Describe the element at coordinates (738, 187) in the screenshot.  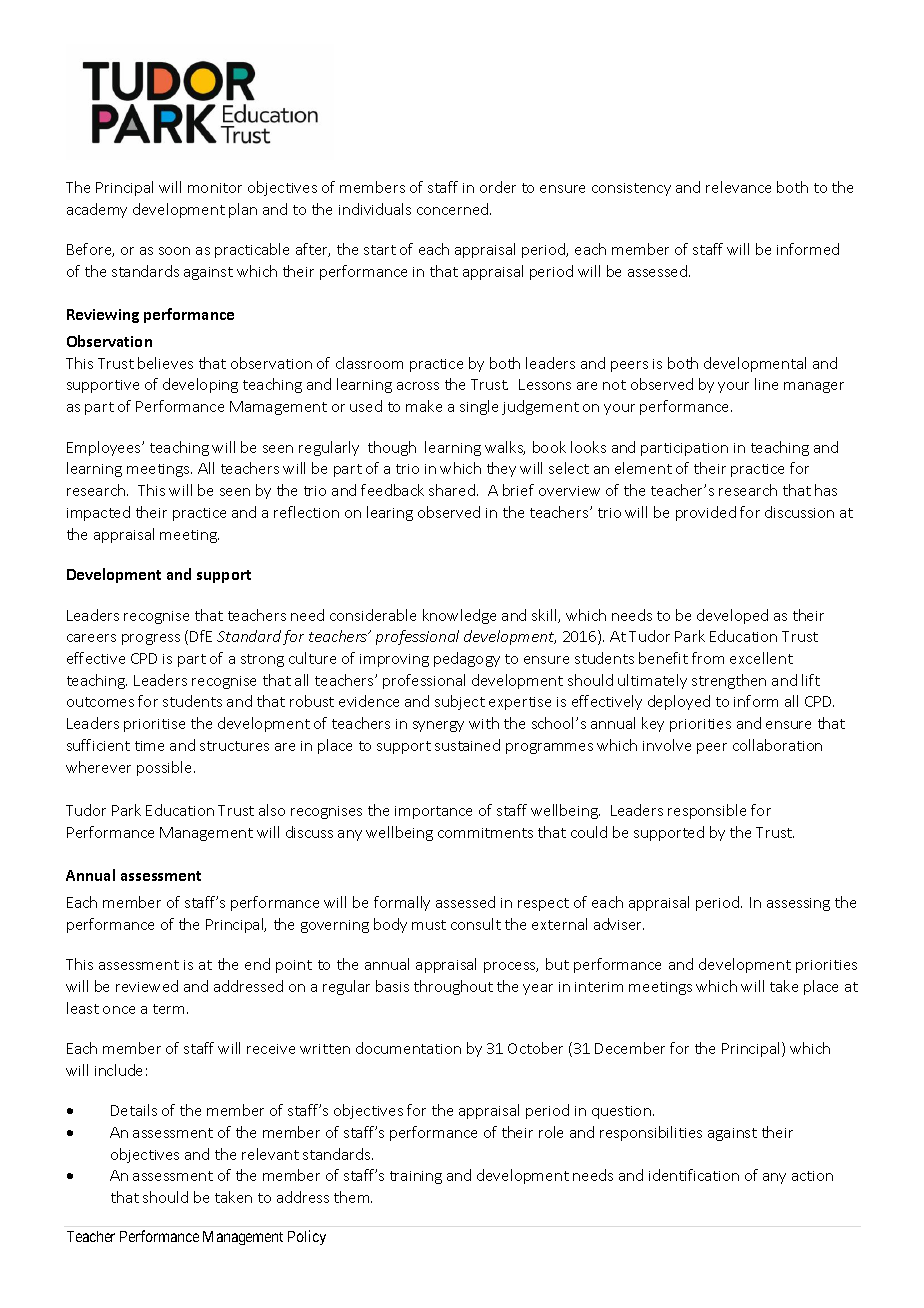
I see `relevance` at that location.
